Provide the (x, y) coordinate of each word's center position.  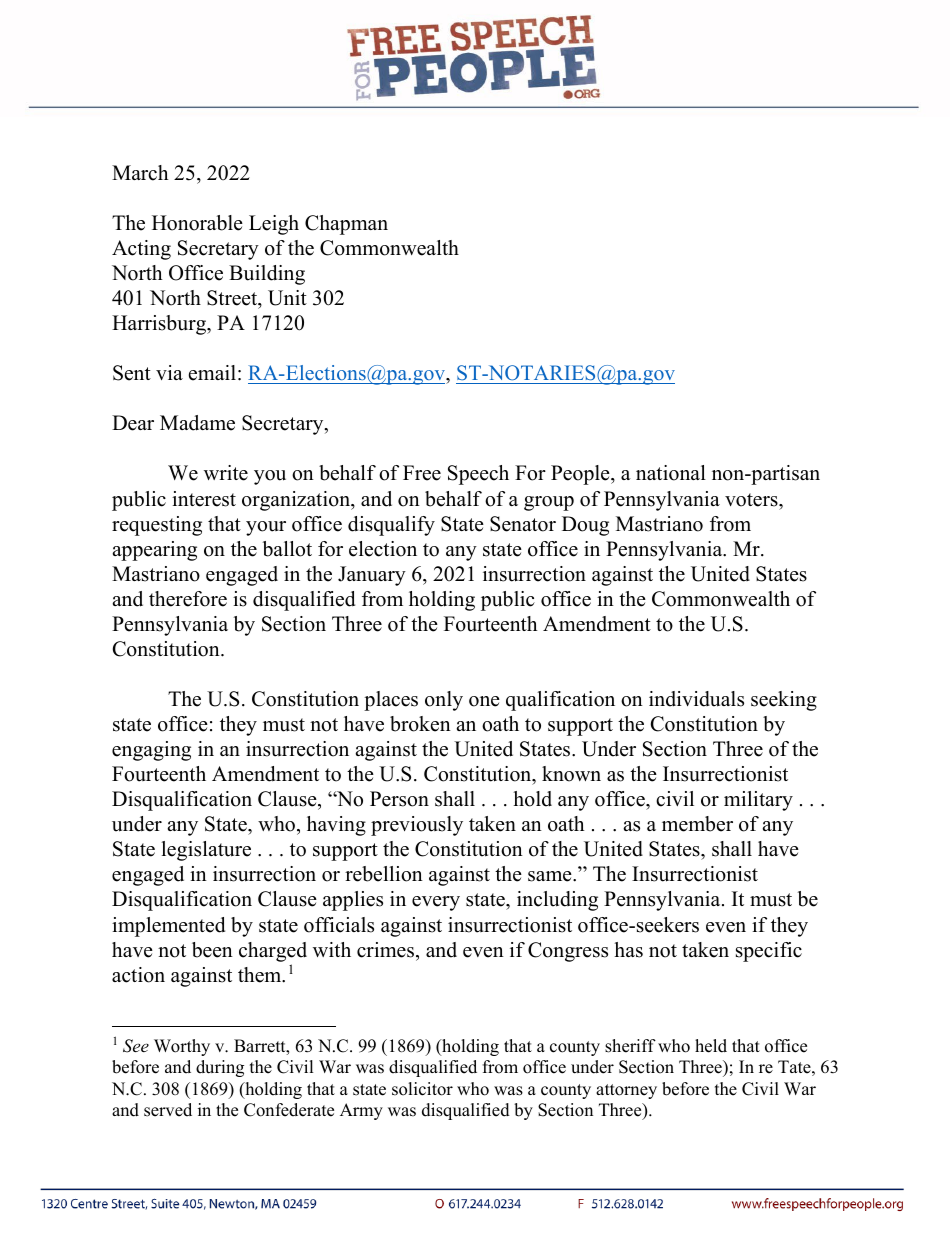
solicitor (422, 1089)
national (671, 473)
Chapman (346, 225)
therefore (188, 599)
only (444, 701)
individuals (696, 699)
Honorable (197, 223)
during (220, 1068)
